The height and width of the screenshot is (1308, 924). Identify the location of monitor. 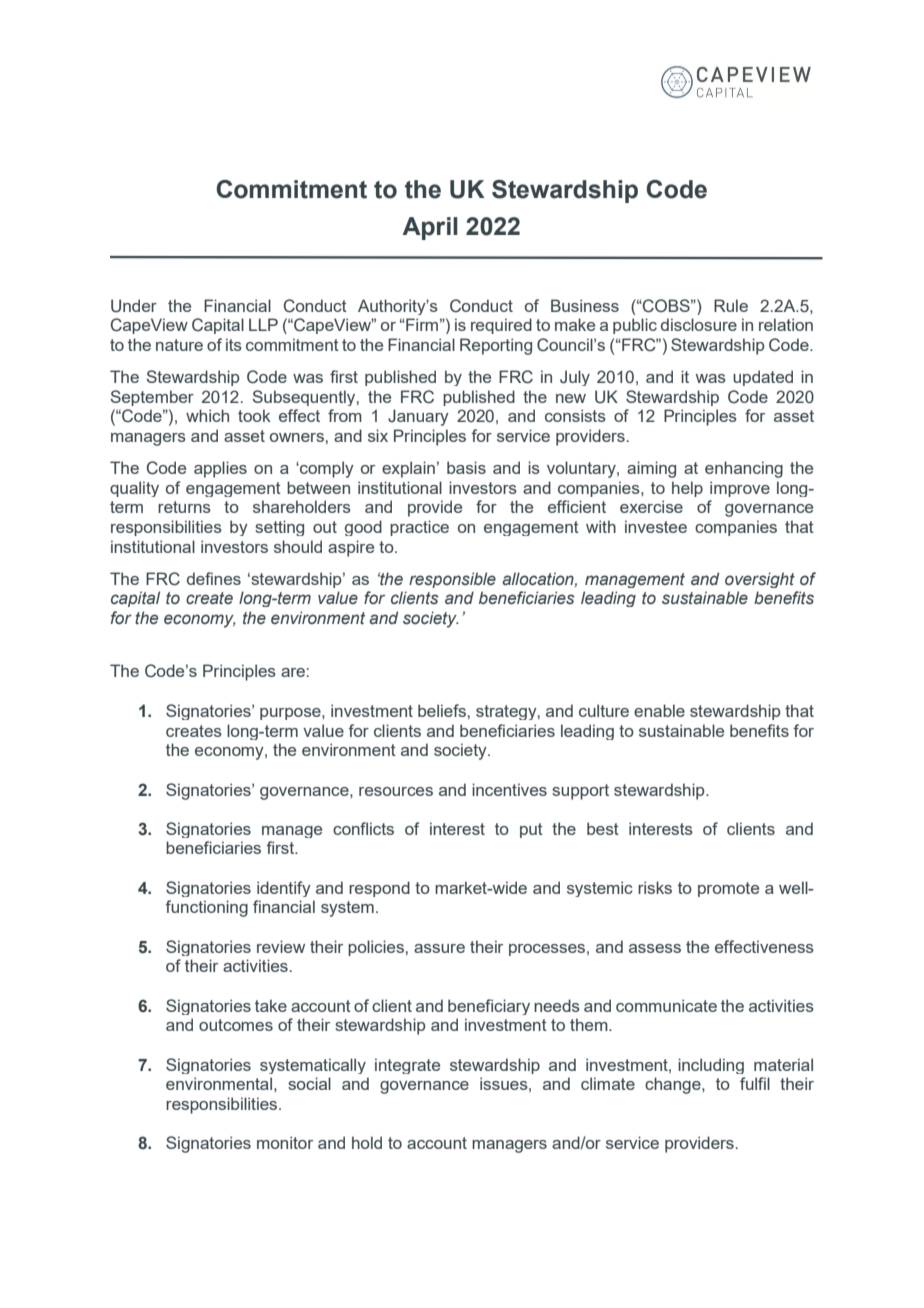
(285, 1142).
